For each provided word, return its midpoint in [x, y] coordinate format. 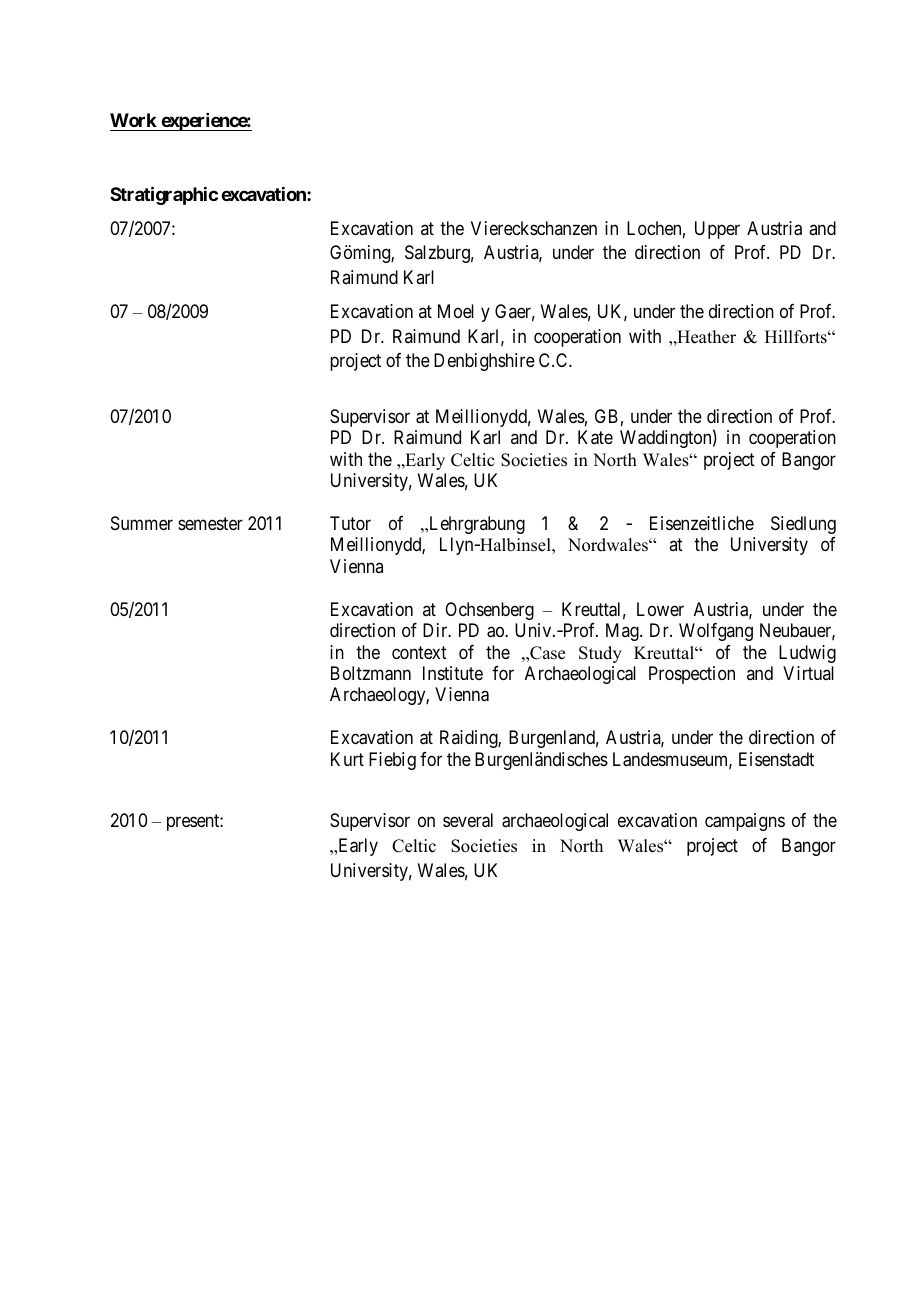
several [468, 820]
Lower [660, 609]
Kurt [347, 759]
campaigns [745, 822]
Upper [717, 230]
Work [133, 120]
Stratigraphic [164, 195]
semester [210, 523]
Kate [595, 437]
